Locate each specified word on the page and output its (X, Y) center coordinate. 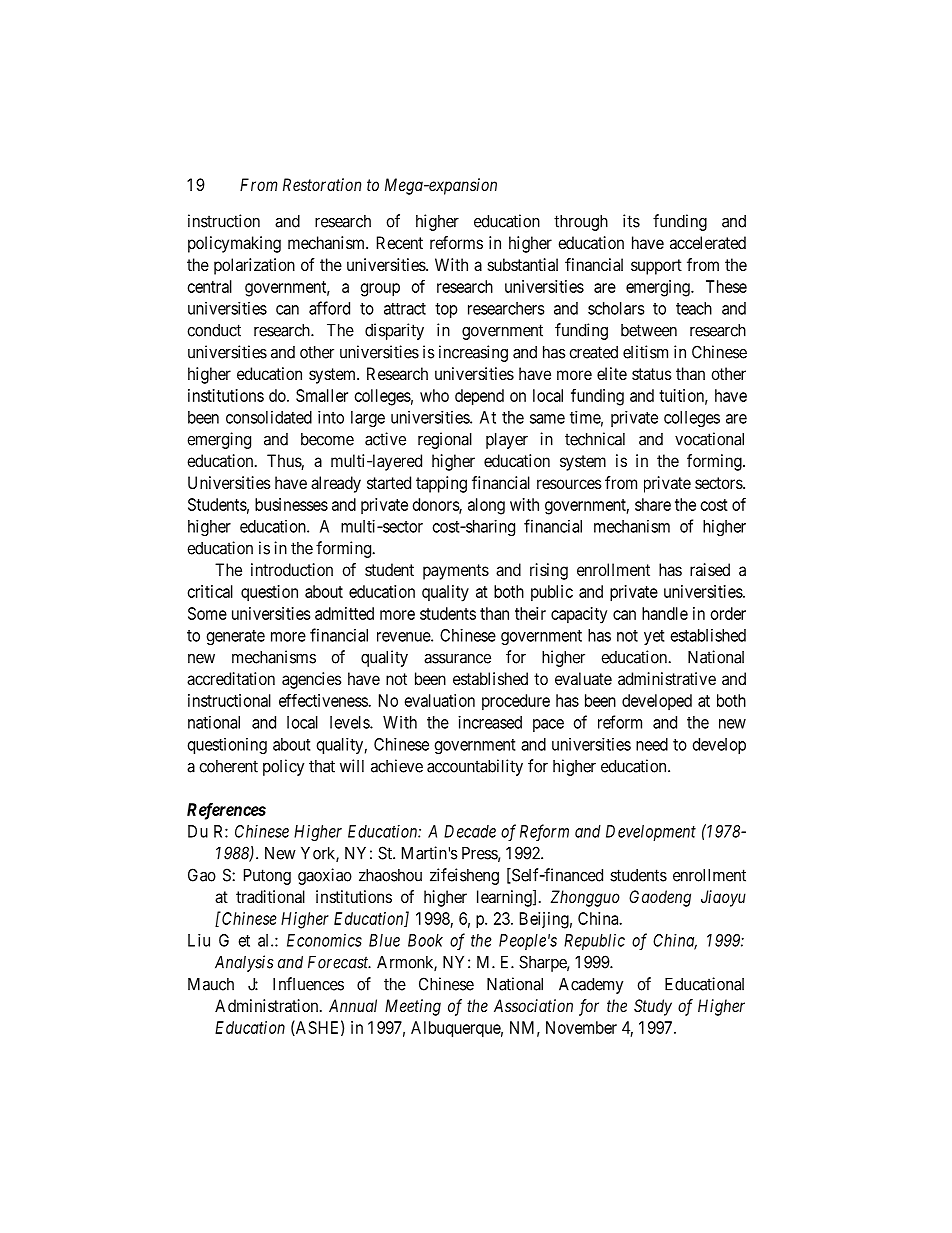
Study (653, 1007)
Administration (268, 1005)
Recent (400, 242)
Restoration (322, 184)
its (631, 221)
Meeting (413, 1007)
